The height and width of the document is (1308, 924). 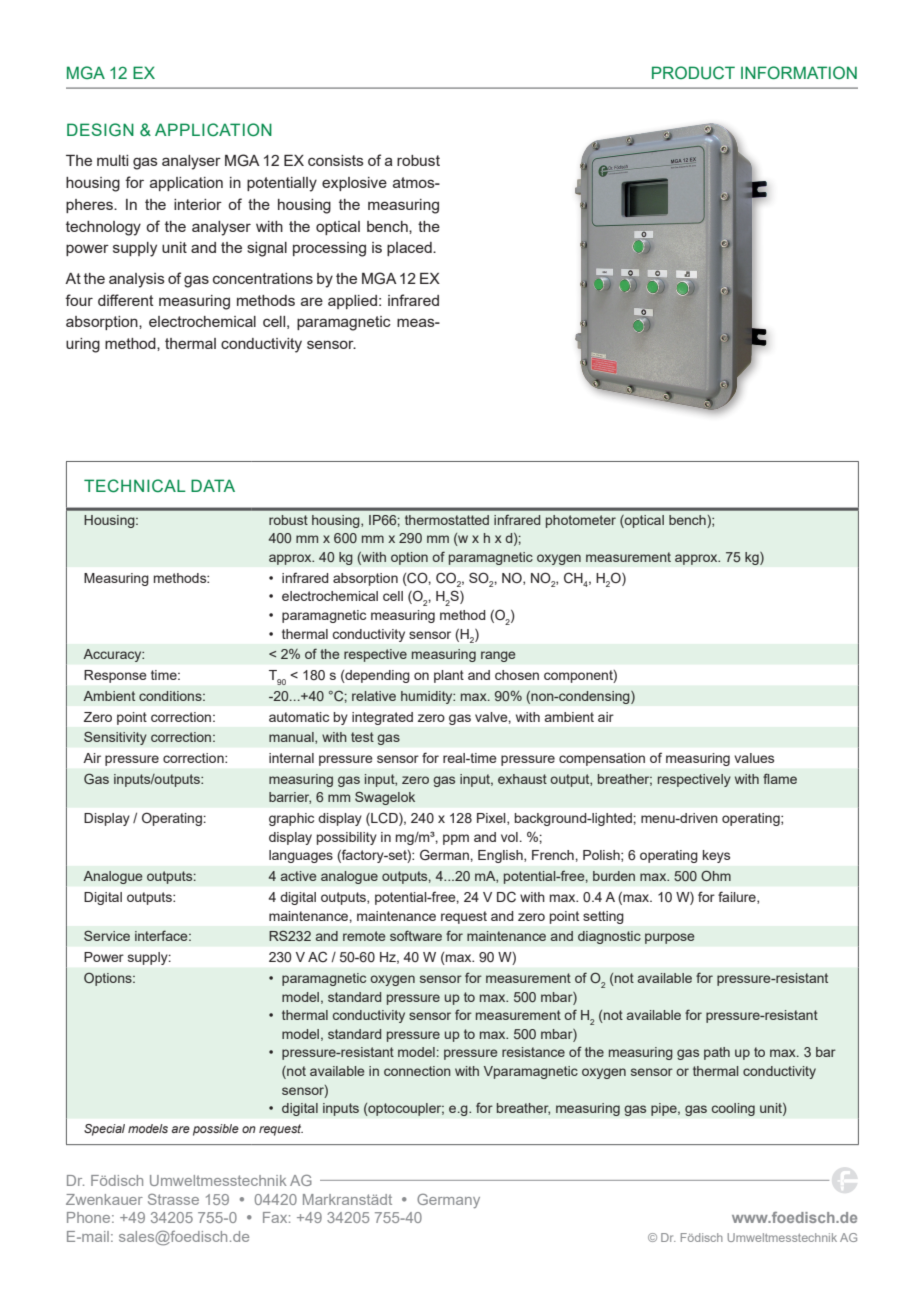 I want to click on cooling, so click(x=733, y=1109).
